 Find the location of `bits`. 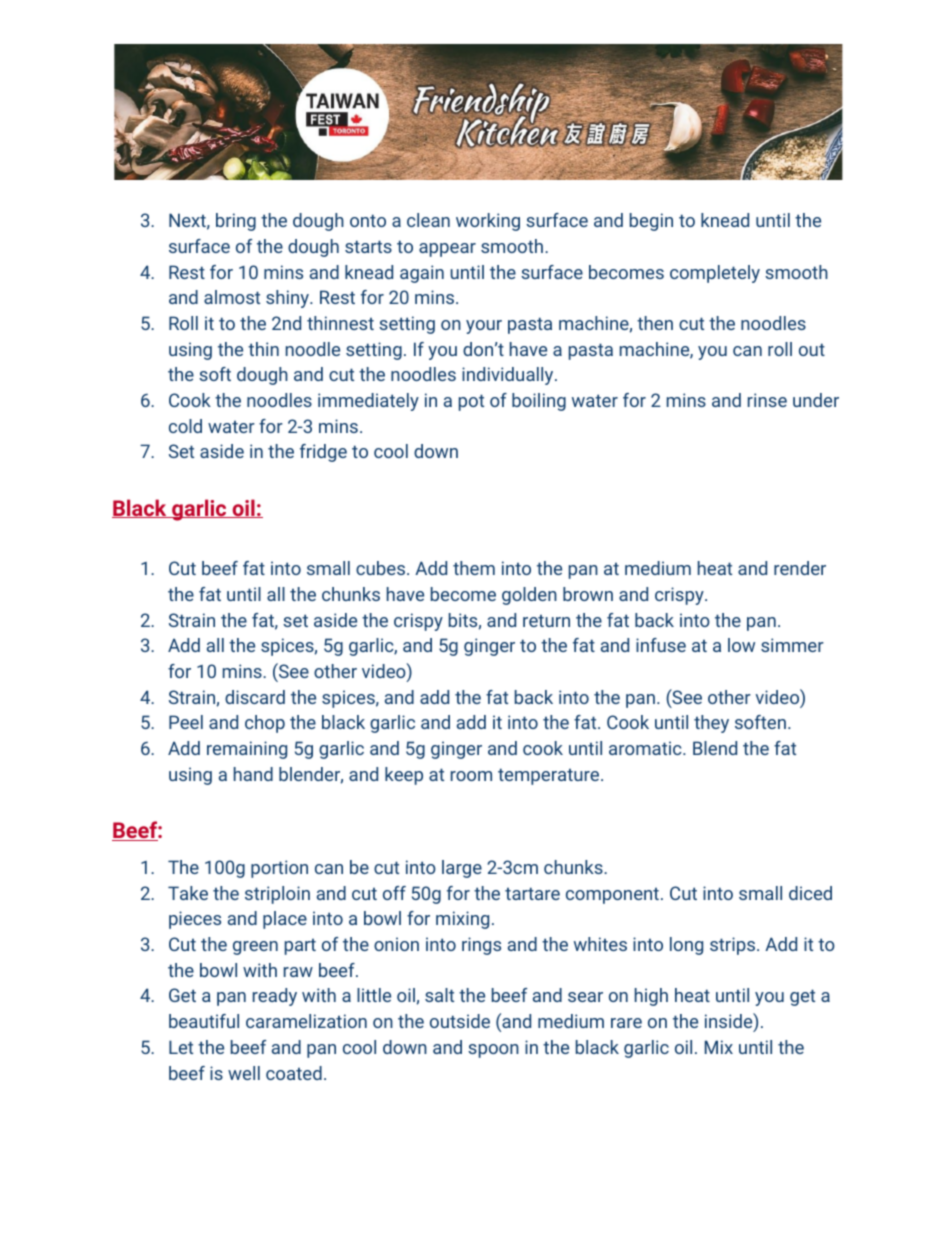

bits is located at coordinates (463, 620).
